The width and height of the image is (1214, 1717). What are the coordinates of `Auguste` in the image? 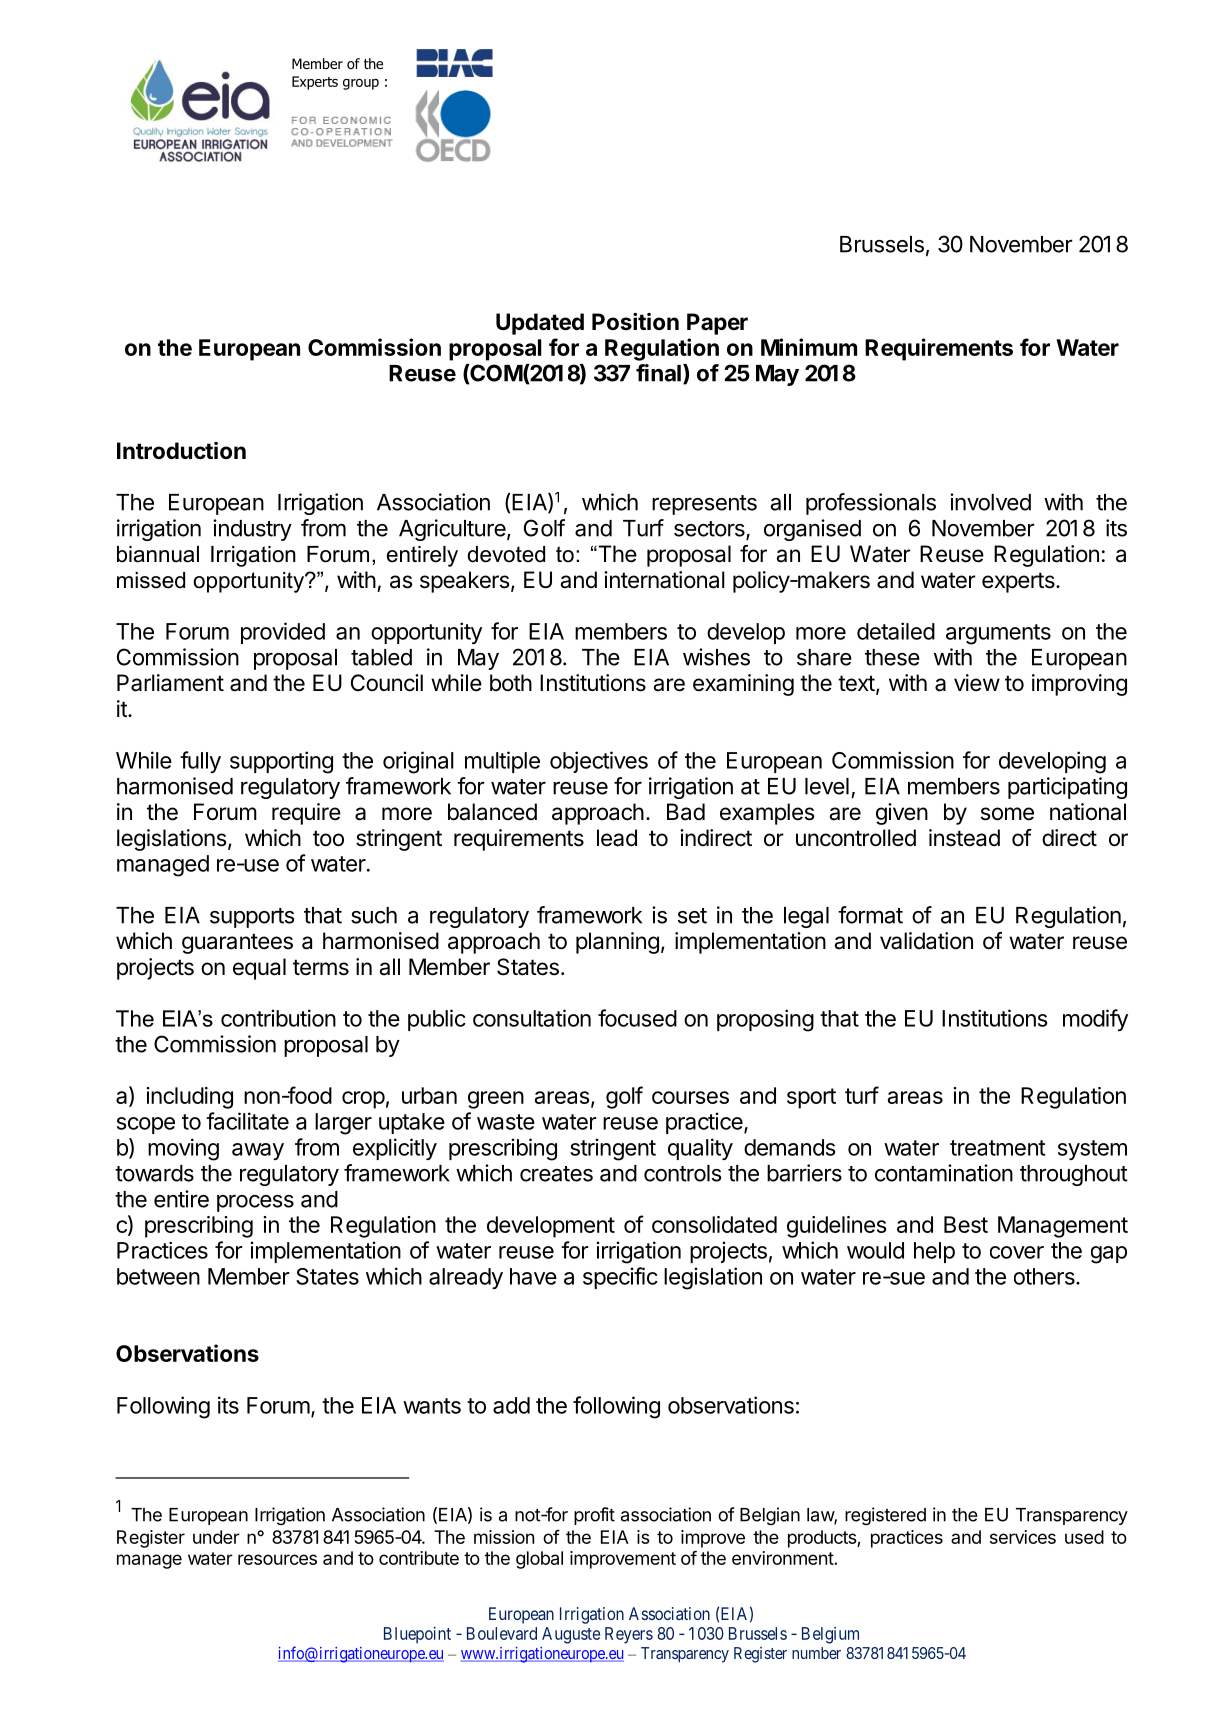 It's located at (571, 1635).
